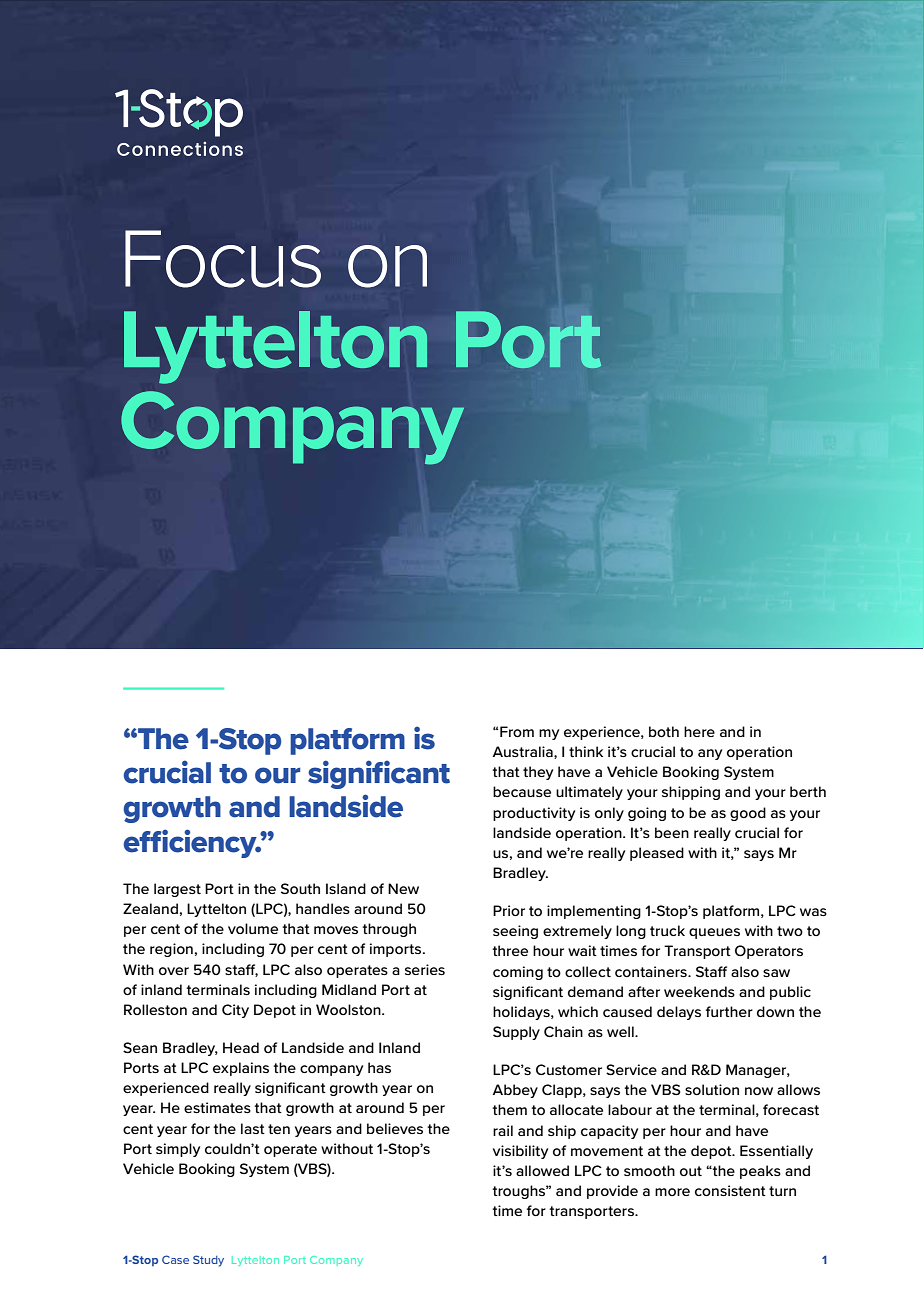 The image size is (924, 1308). Describe the element at coordinates (389, 930) in the screenshot. I see `through` at that location.
